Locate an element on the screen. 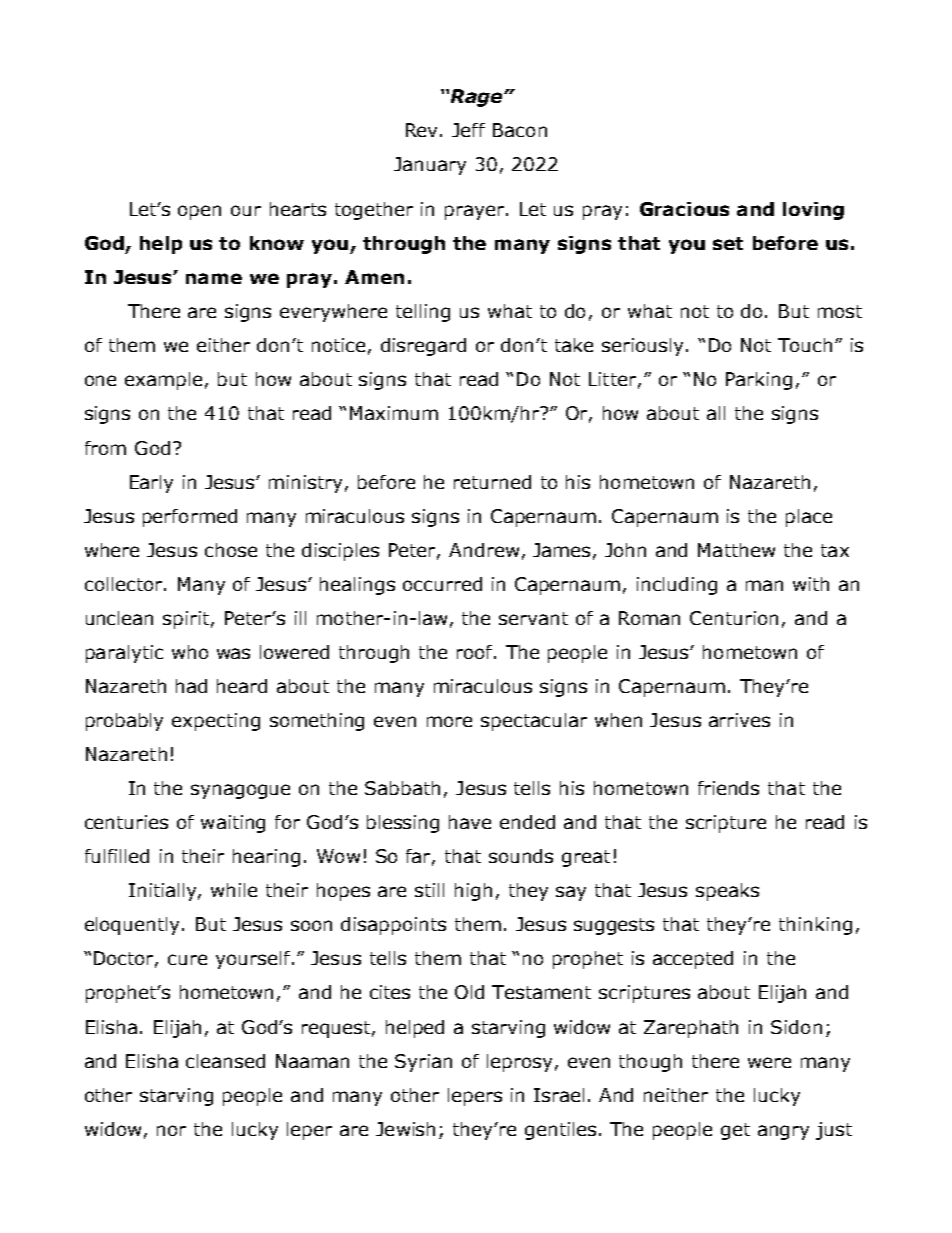 The width and height of the screenshot is (952, 1233). roof is located at coordinates (476, 652).
